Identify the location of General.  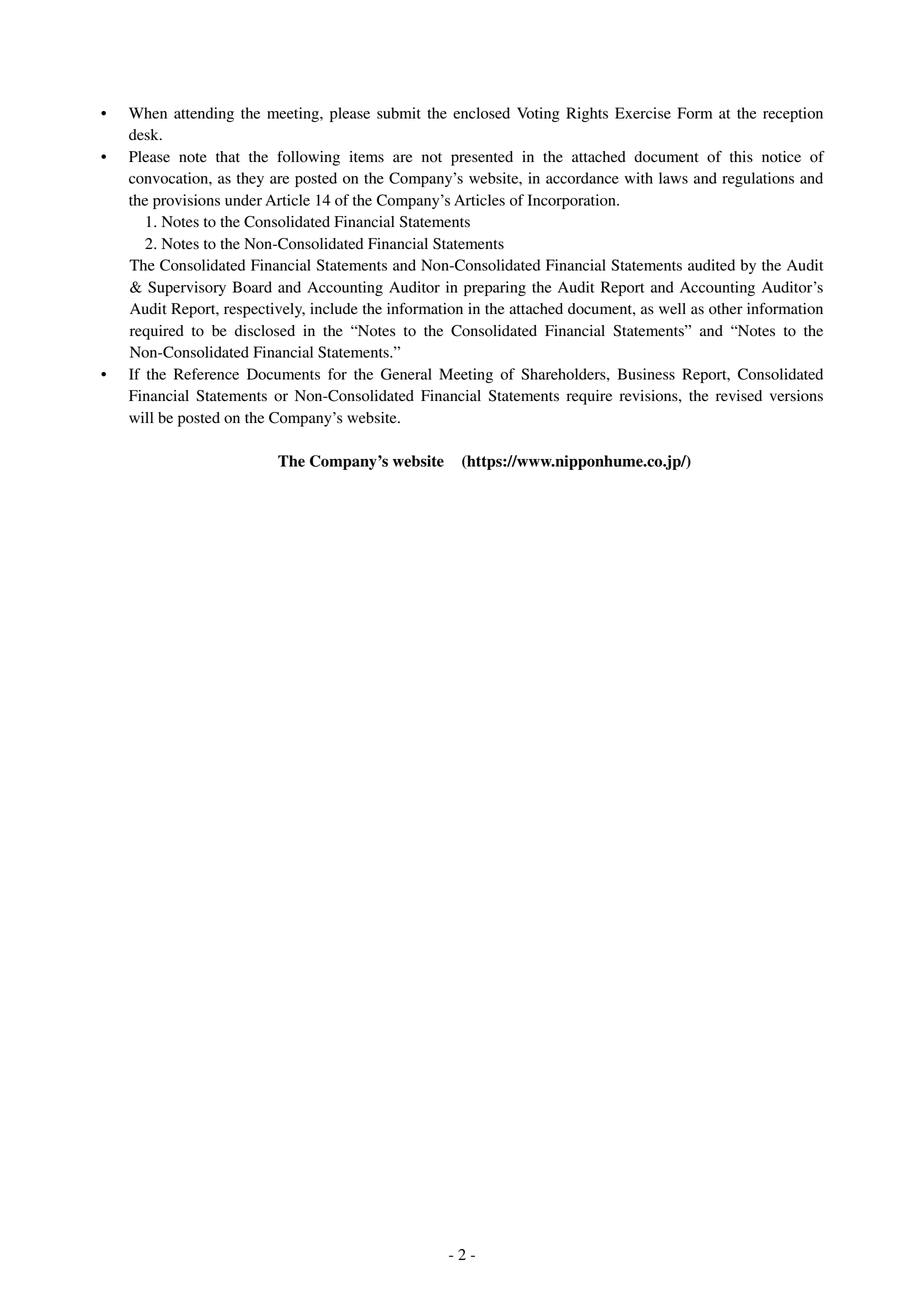
(406, 374).
